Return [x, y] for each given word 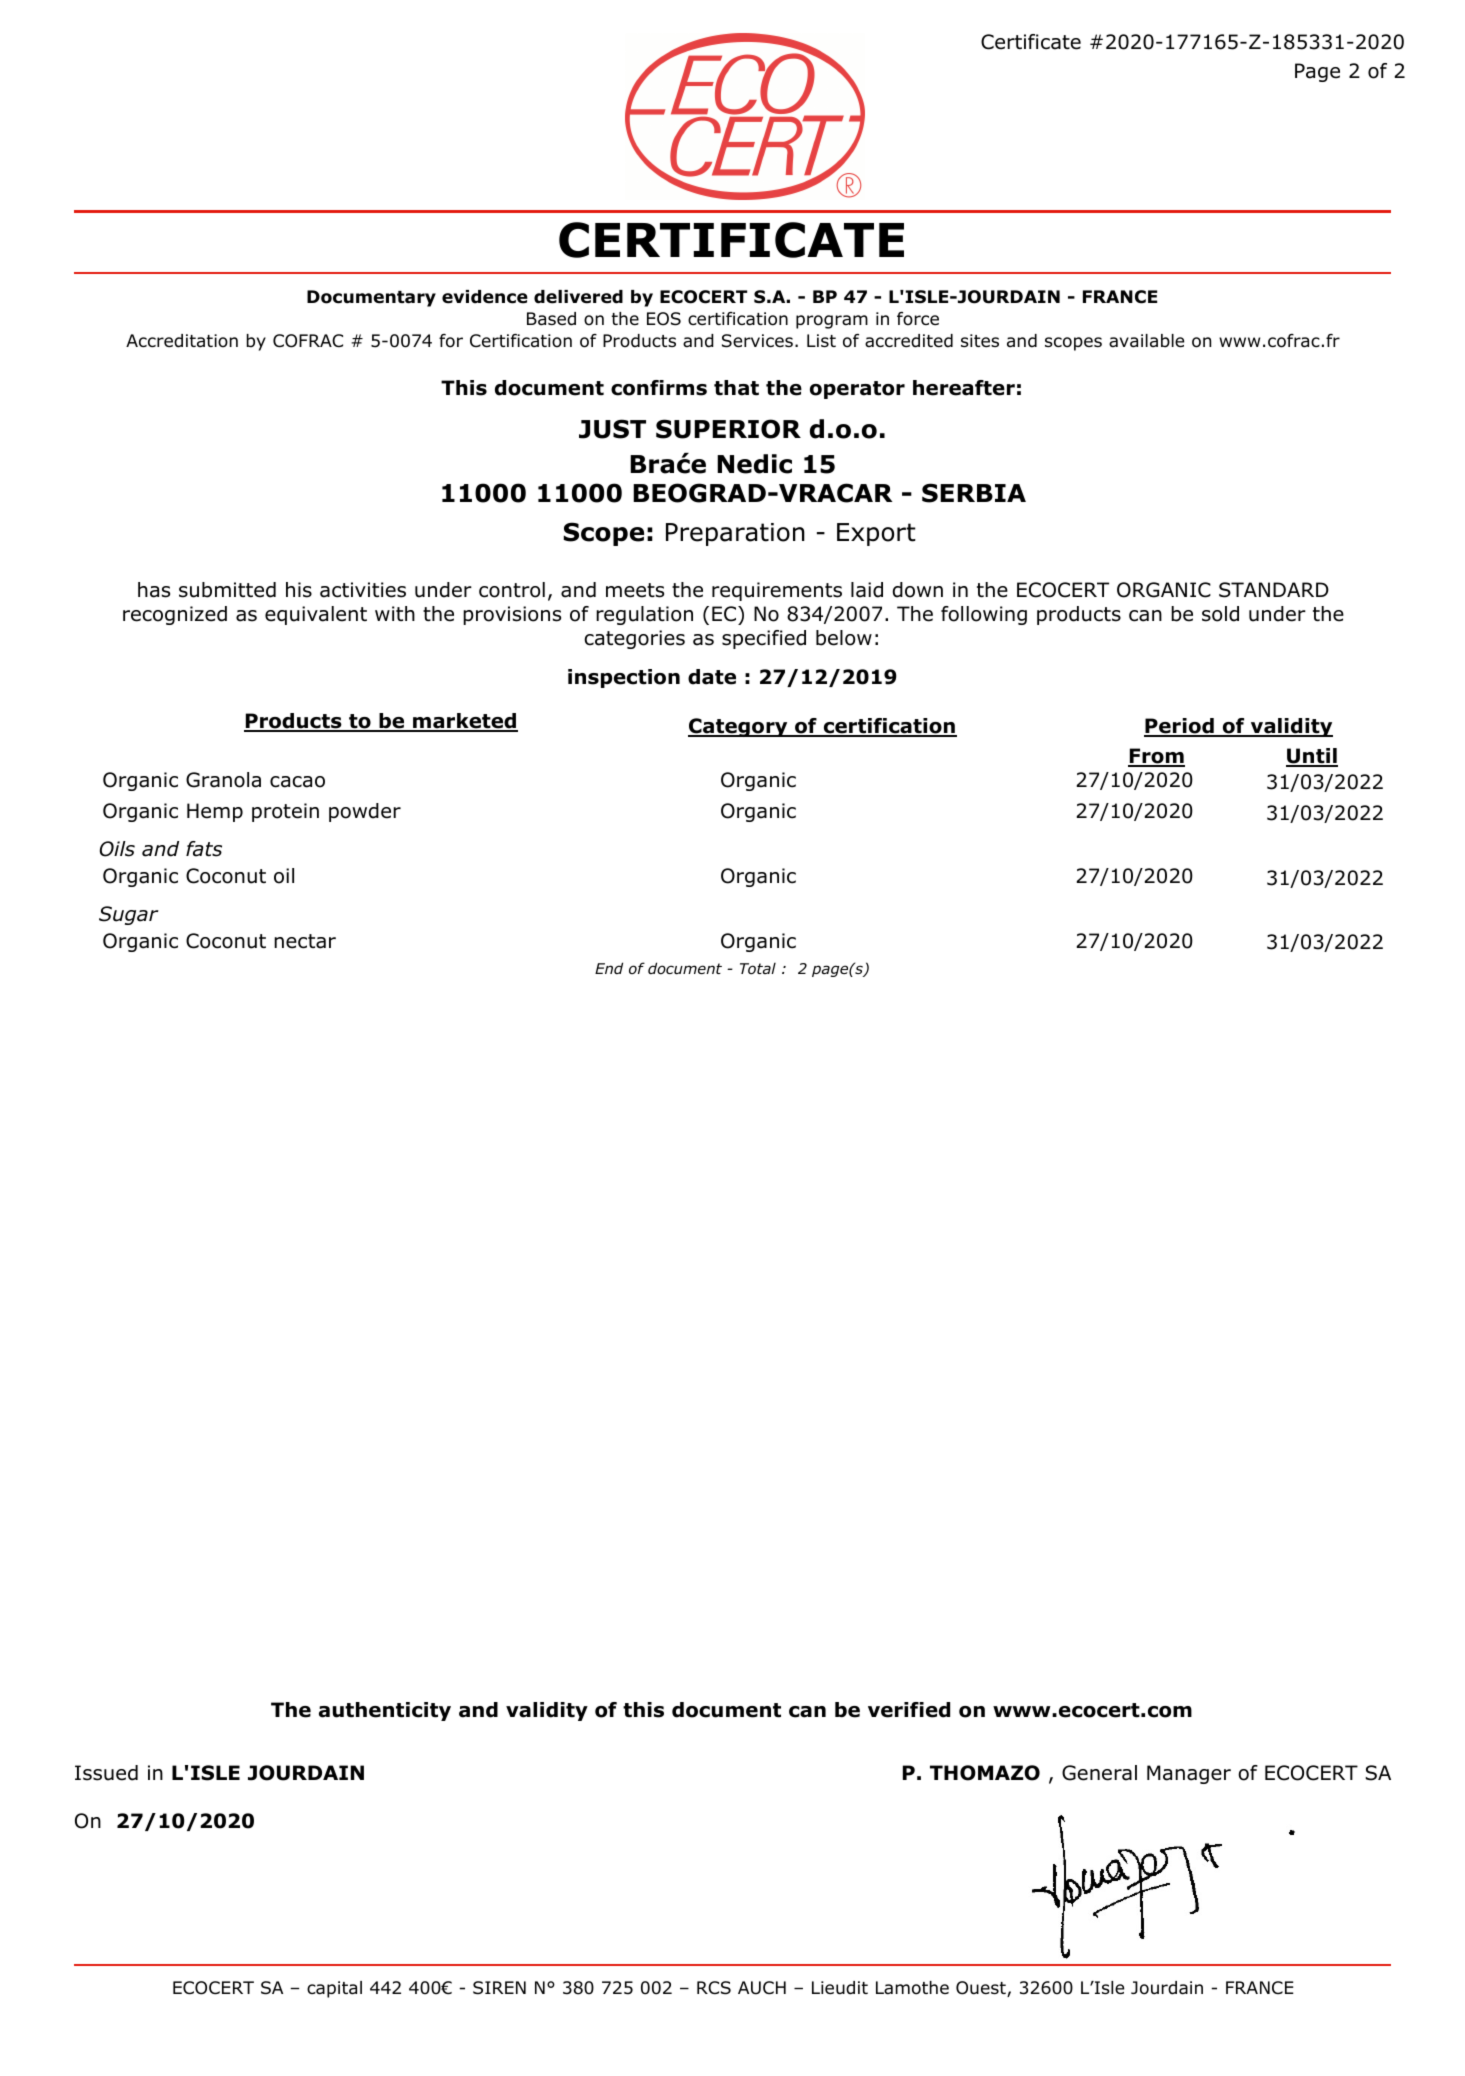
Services [757, 341]
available [1146, 341]
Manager [1189, 1774]
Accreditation [182, 341]
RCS [714, 1988]
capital [334, 1989]
